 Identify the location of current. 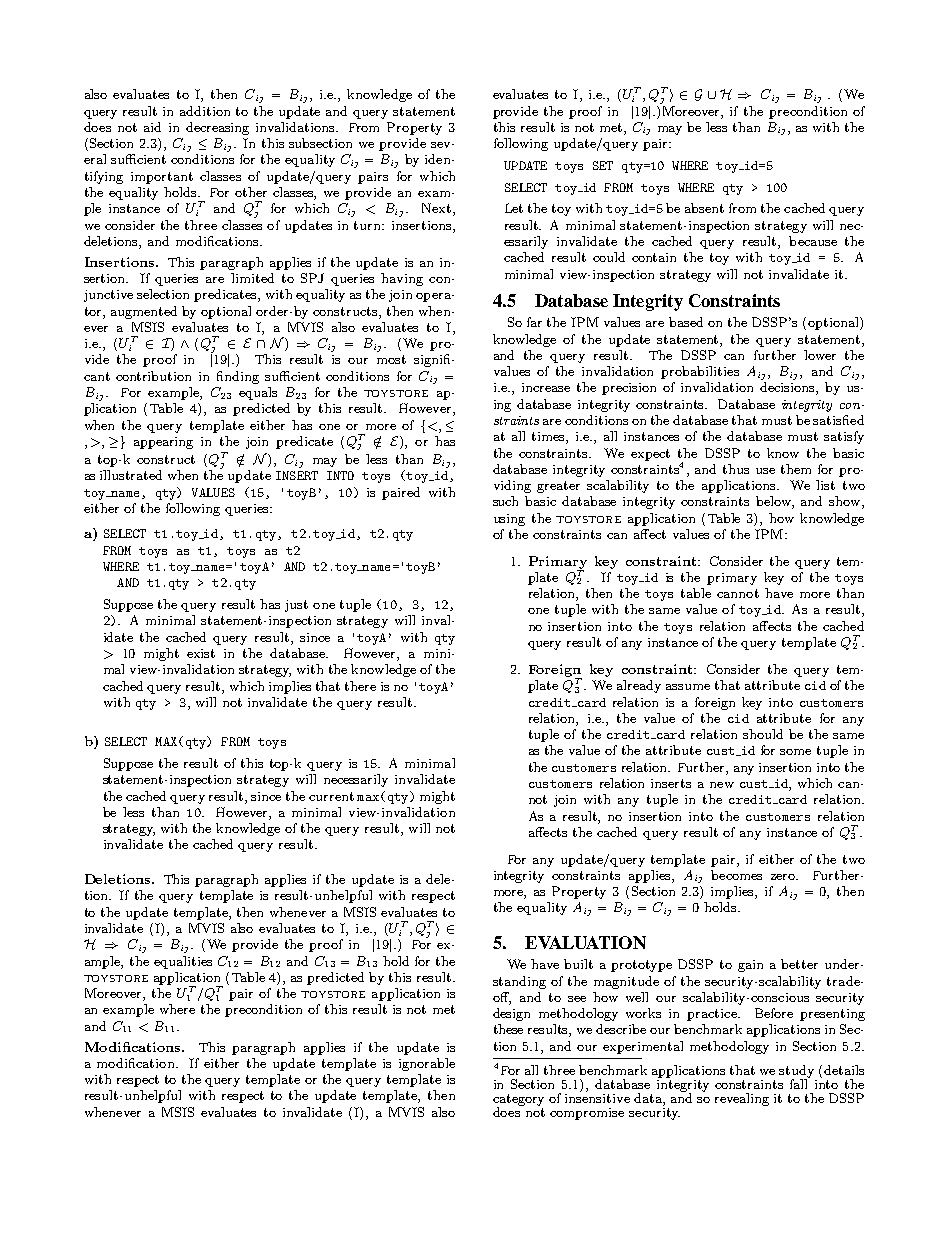
(331, 796).
